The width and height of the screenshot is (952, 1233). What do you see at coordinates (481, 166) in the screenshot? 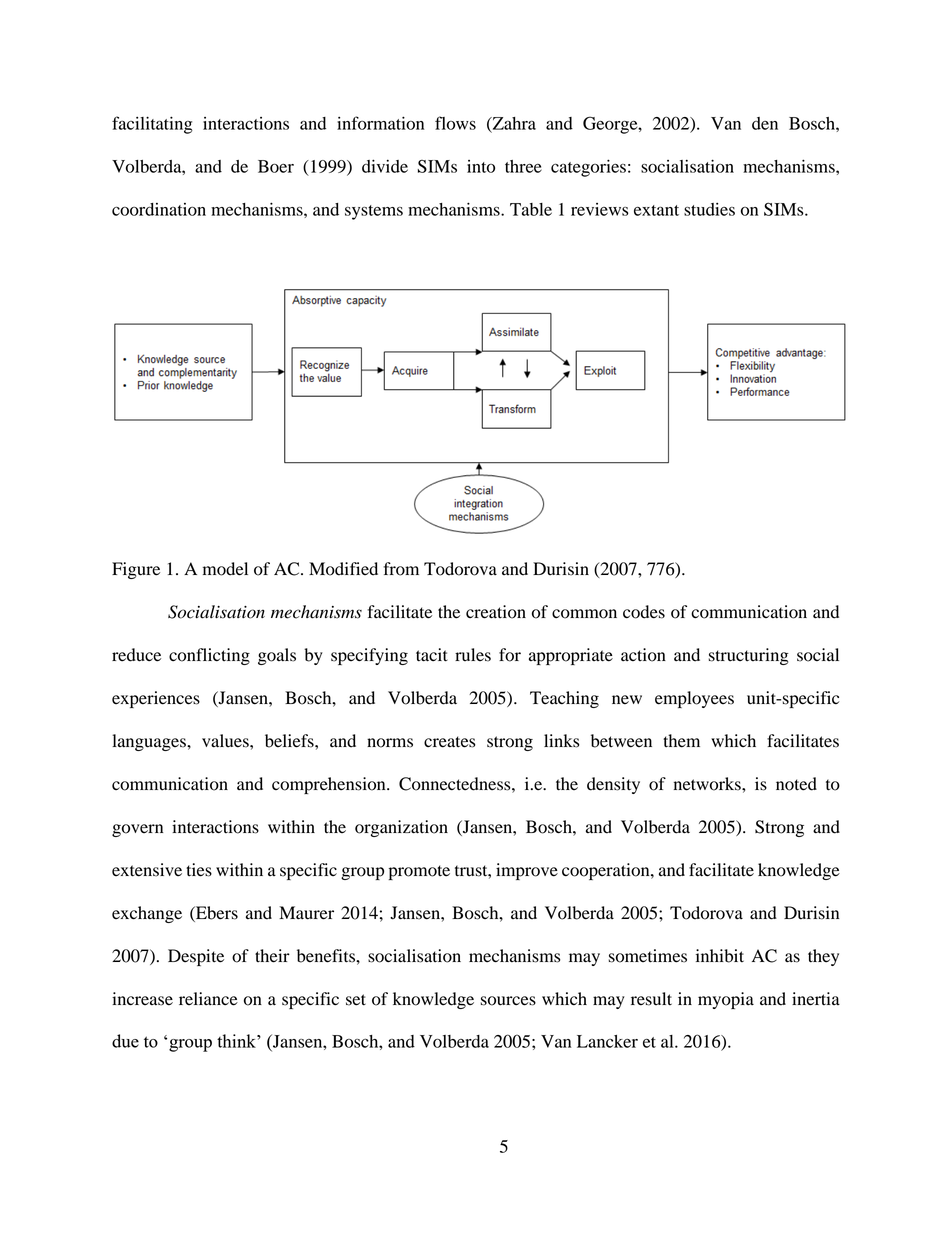
I see `into` at bounding box center [481, 166].
